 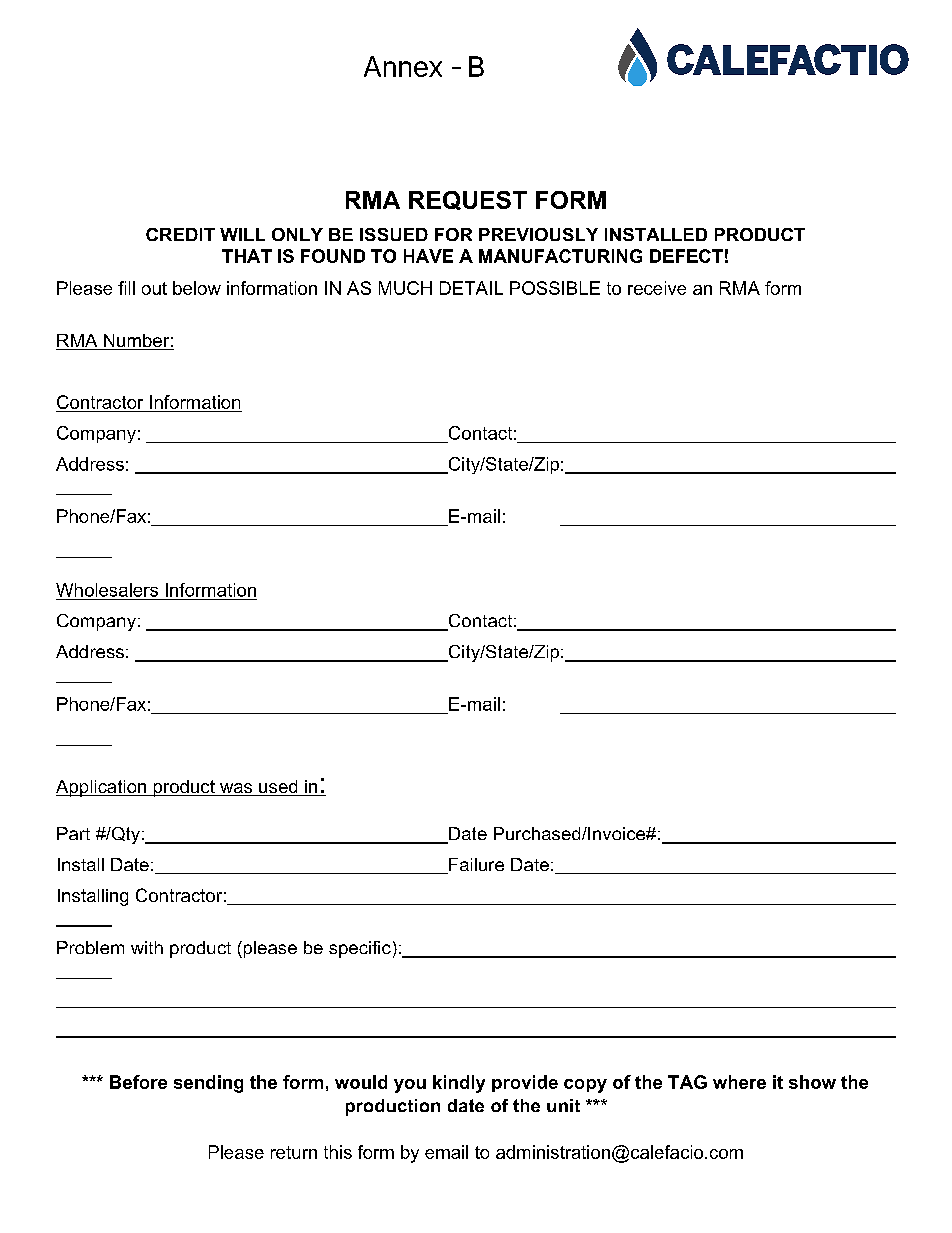 What do you see at coordinates (138, 1082) in the page?
I see `Before` at bounding box center [138, 1082].
